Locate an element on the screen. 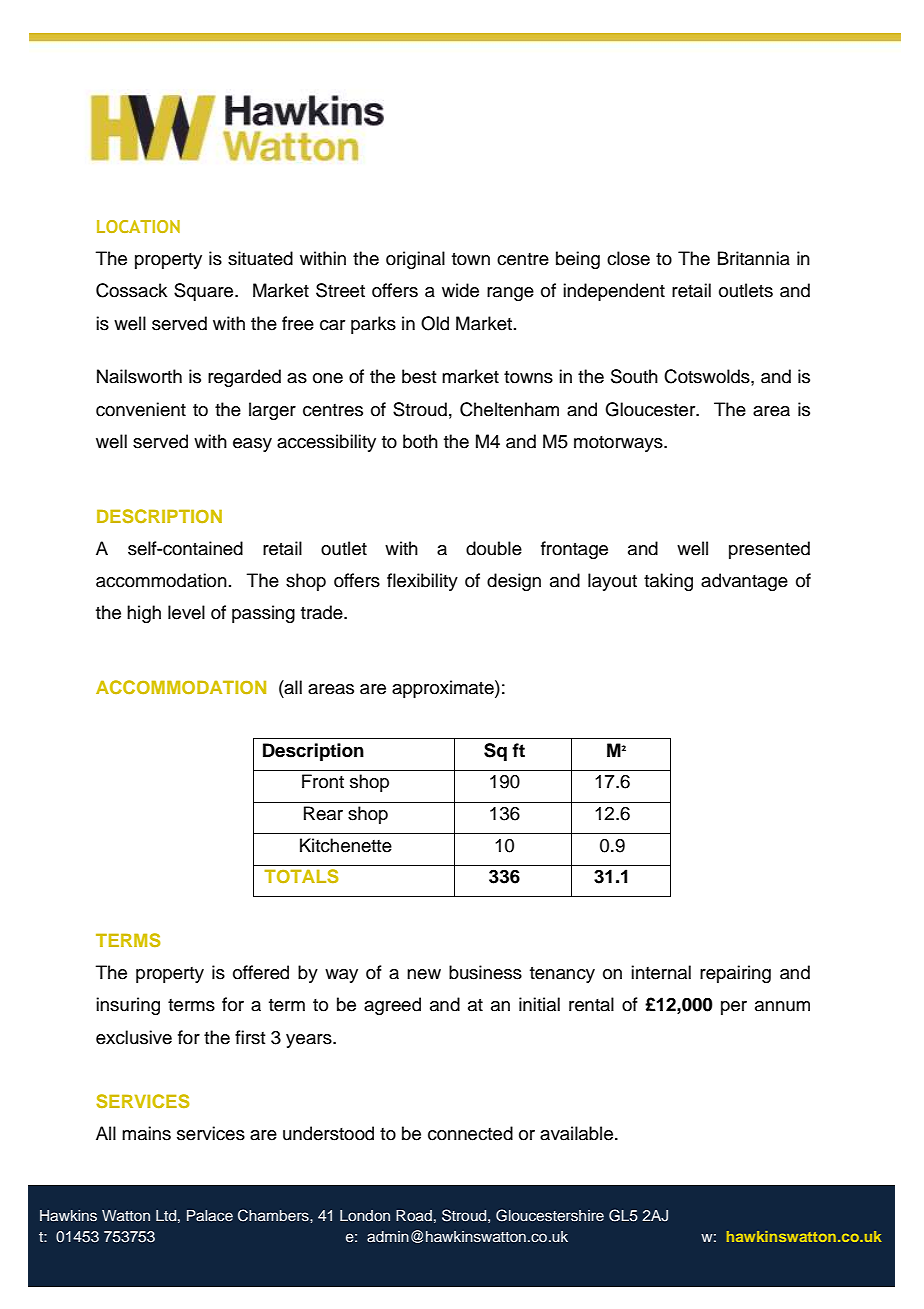  Rear is located at coordinates (323, 813).
